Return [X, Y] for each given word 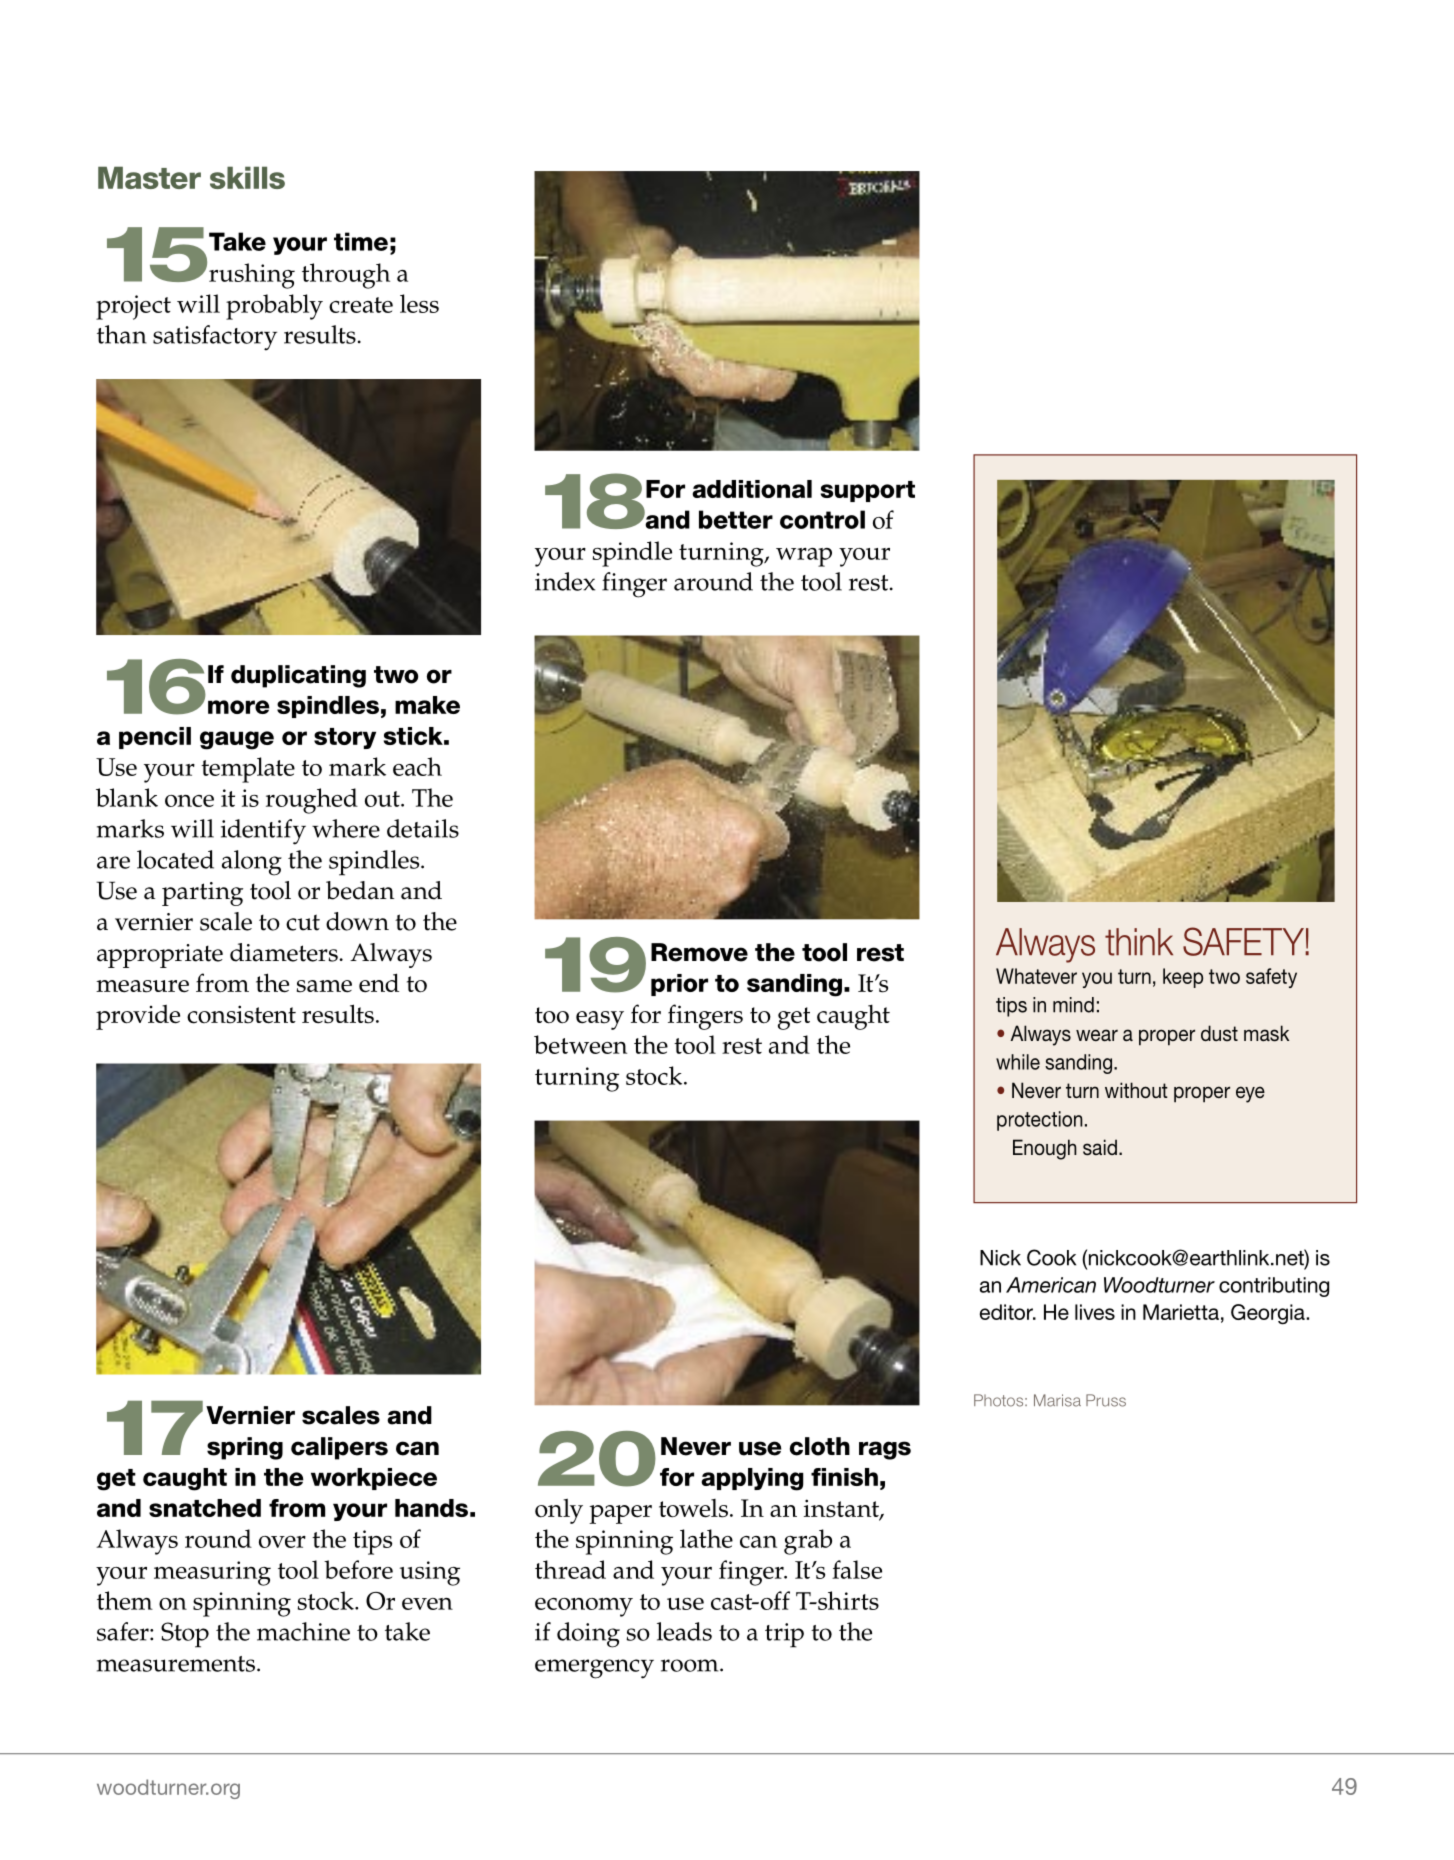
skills [247, 177]
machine [303, 1631]
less [419, 303]
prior [679, 985]
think [1139, 942]
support [868, 491]
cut [303, 922]
